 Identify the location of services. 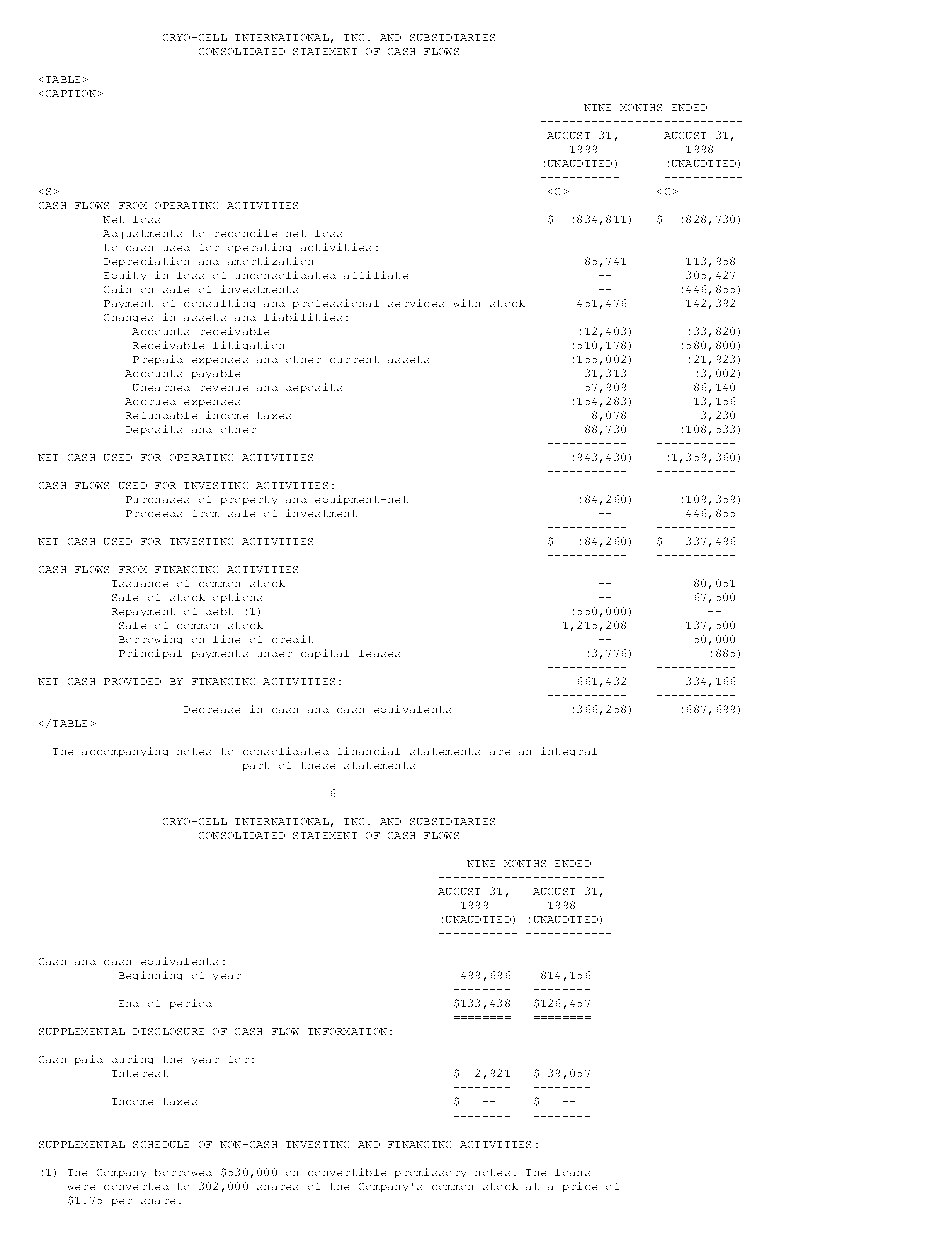
(416, 303).
